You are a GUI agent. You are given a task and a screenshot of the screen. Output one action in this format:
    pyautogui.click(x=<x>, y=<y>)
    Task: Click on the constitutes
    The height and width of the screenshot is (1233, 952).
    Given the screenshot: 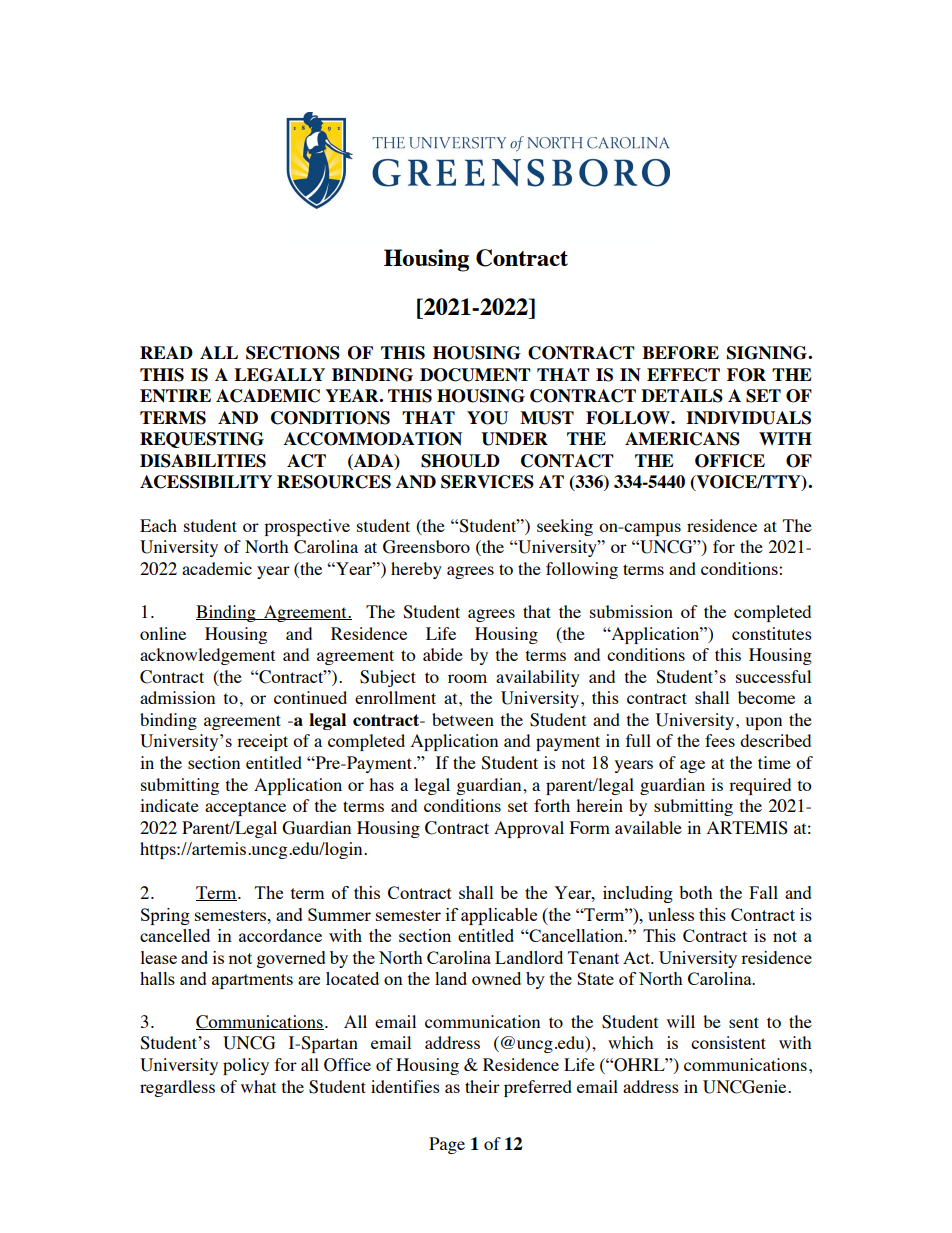 What is the action you would take?
    pyautogui.click(x=772, y=633)
